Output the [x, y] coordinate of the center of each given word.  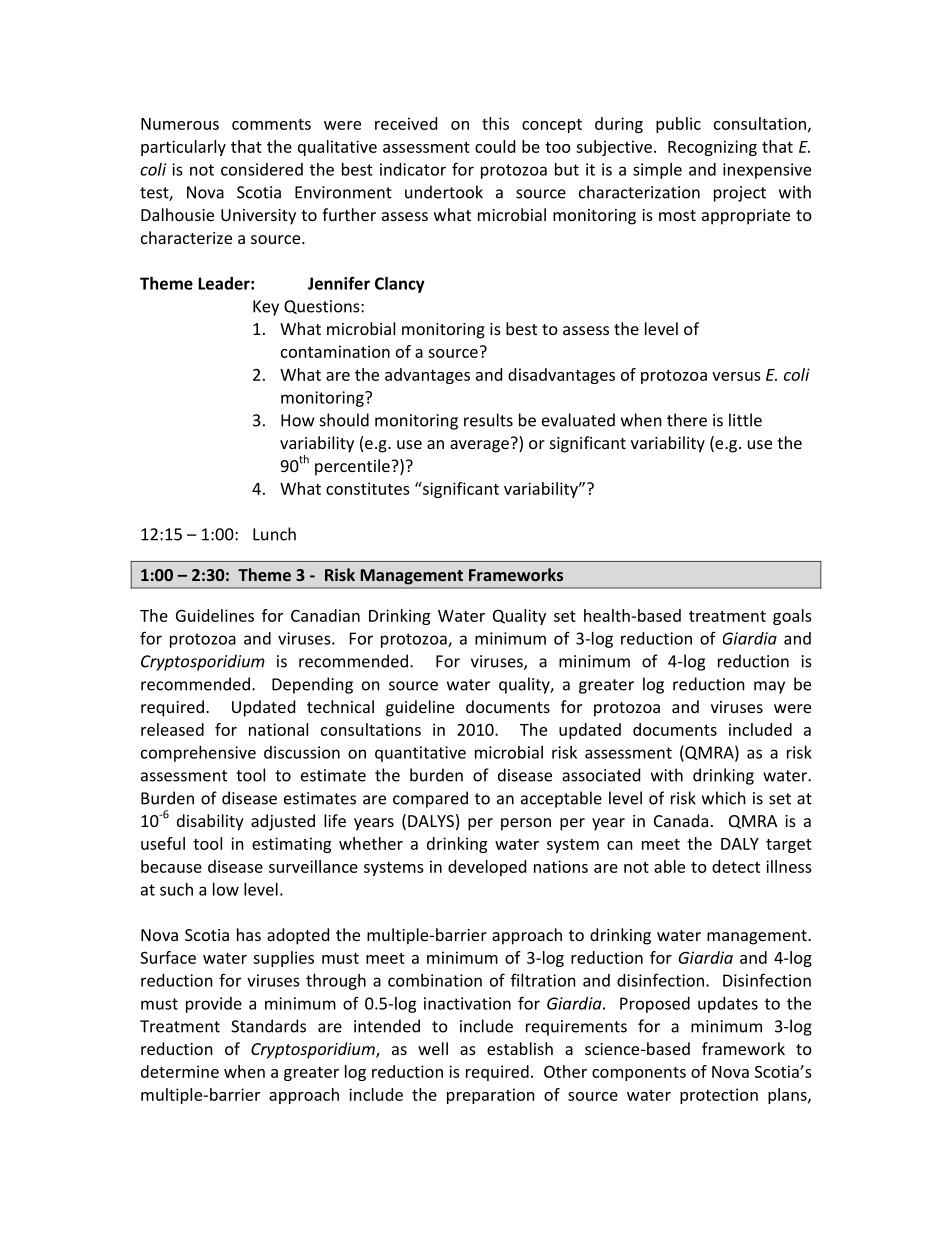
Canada [681, 820]
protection [719, 1096]
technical [340, 706]
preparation [491, 1096]
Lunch [274, 534]
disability [210, 822]
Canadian [325, 615]
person [526, 824]
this [495, 123]
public [678, 125]
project [740, 194]
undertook [444, 192]
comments [271, 124]
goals [792, 617]
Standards [268, 1026]
